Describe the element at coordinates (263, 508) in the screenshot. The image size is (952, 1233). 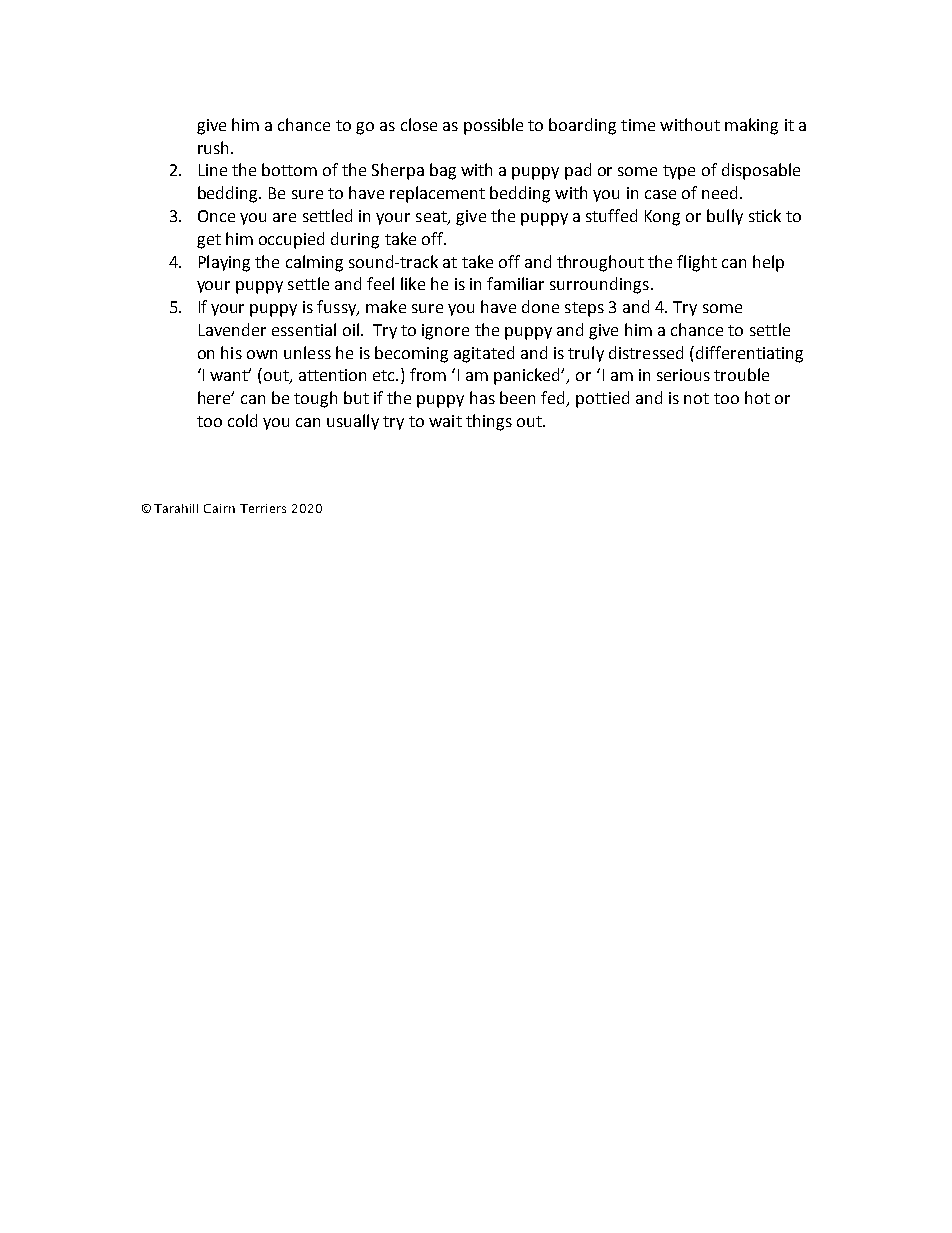
I see `Terriers` at that location.
